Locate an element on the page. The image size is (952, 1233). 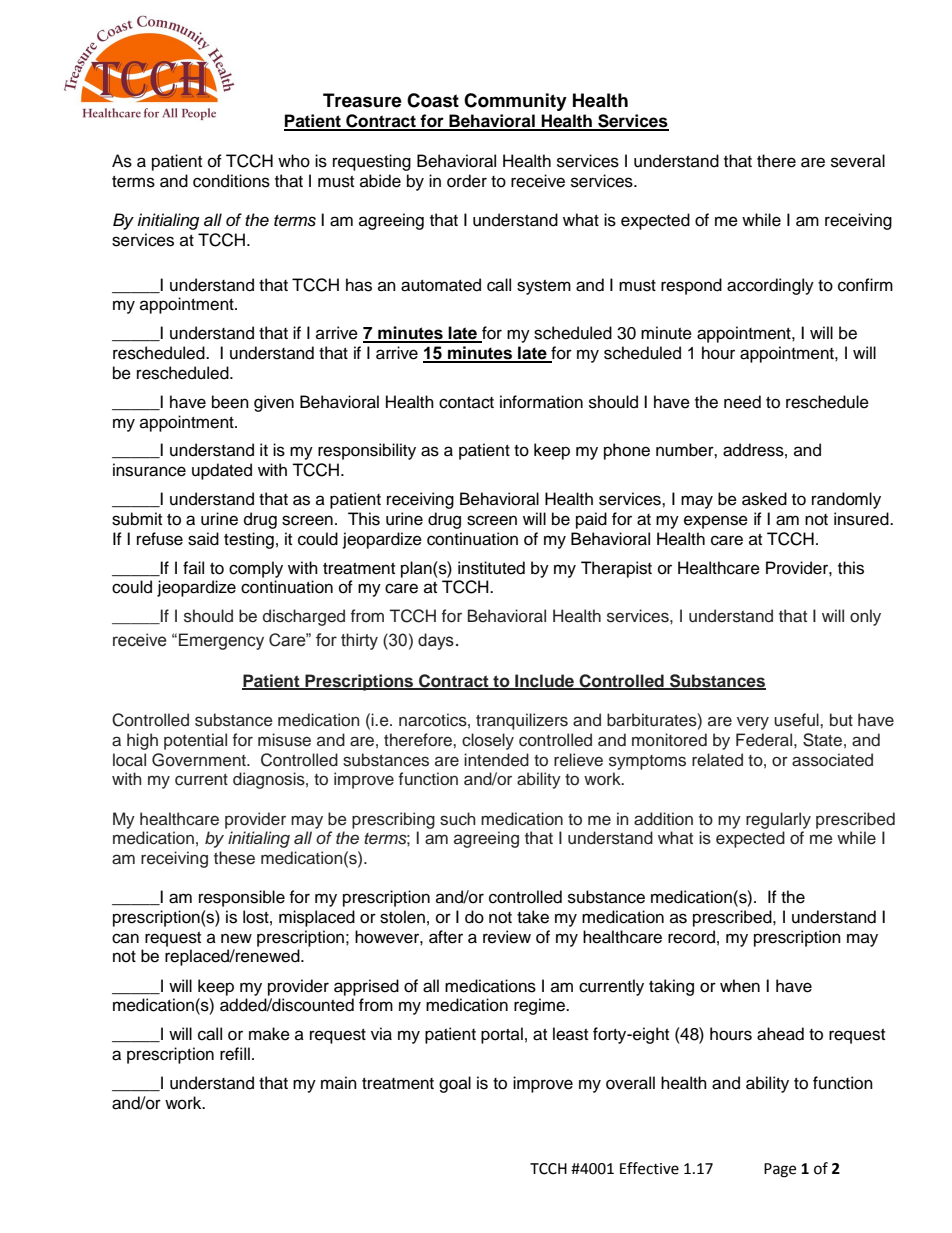
goal is located at coordinates (455, 1084).
